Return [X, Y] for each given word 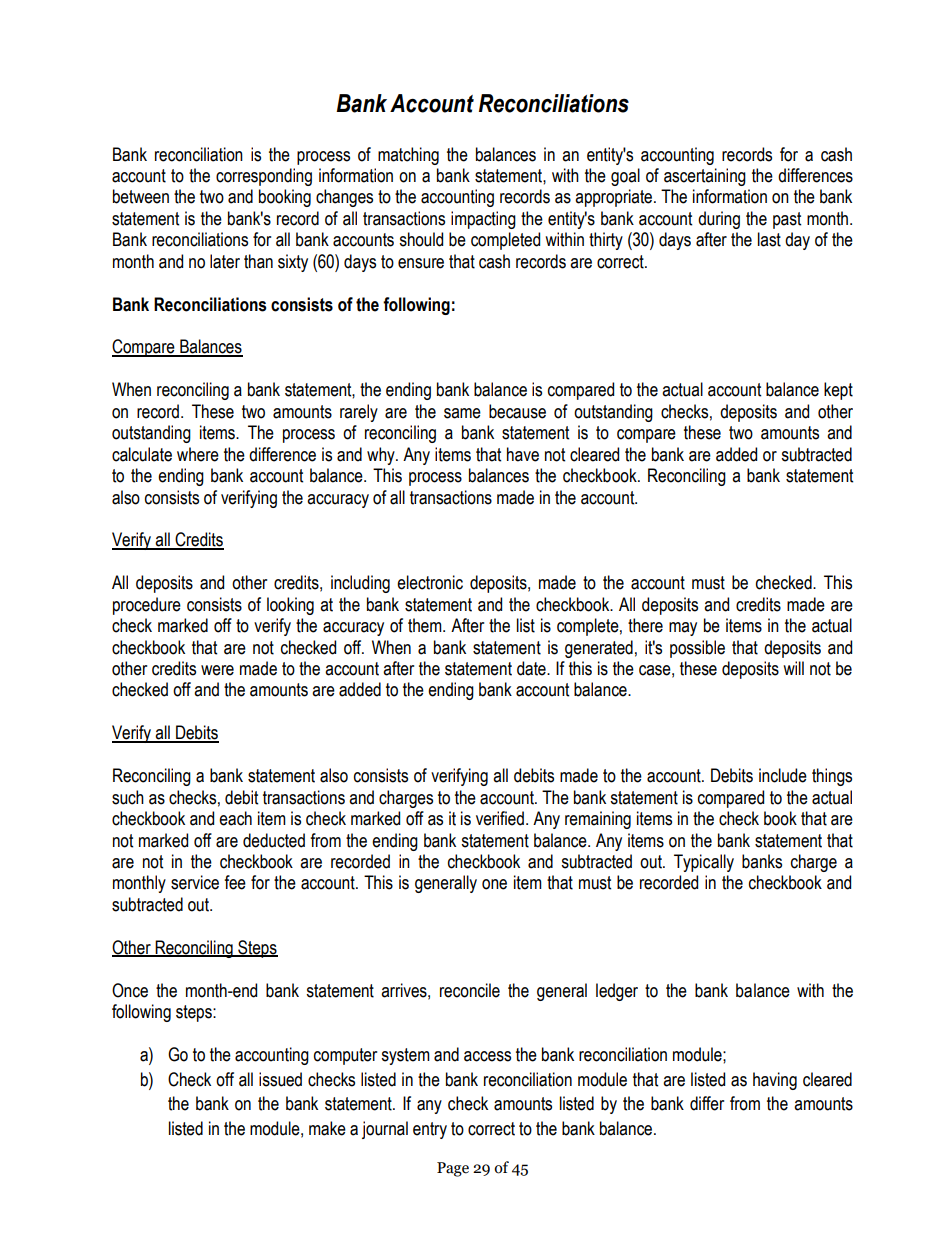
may [683, 629]
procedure [147, 606]
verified [500, 818]
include [783, 775]
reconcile [470, 990]
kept [838, 391]
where [198, 454]
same [462, 413]
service [195, 882]
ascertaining [705, 177]
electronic [430, 582]
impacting [483, 220]
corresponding [264, 177]
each [235, 818]
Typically [704, 863]
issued [280, 1079]
